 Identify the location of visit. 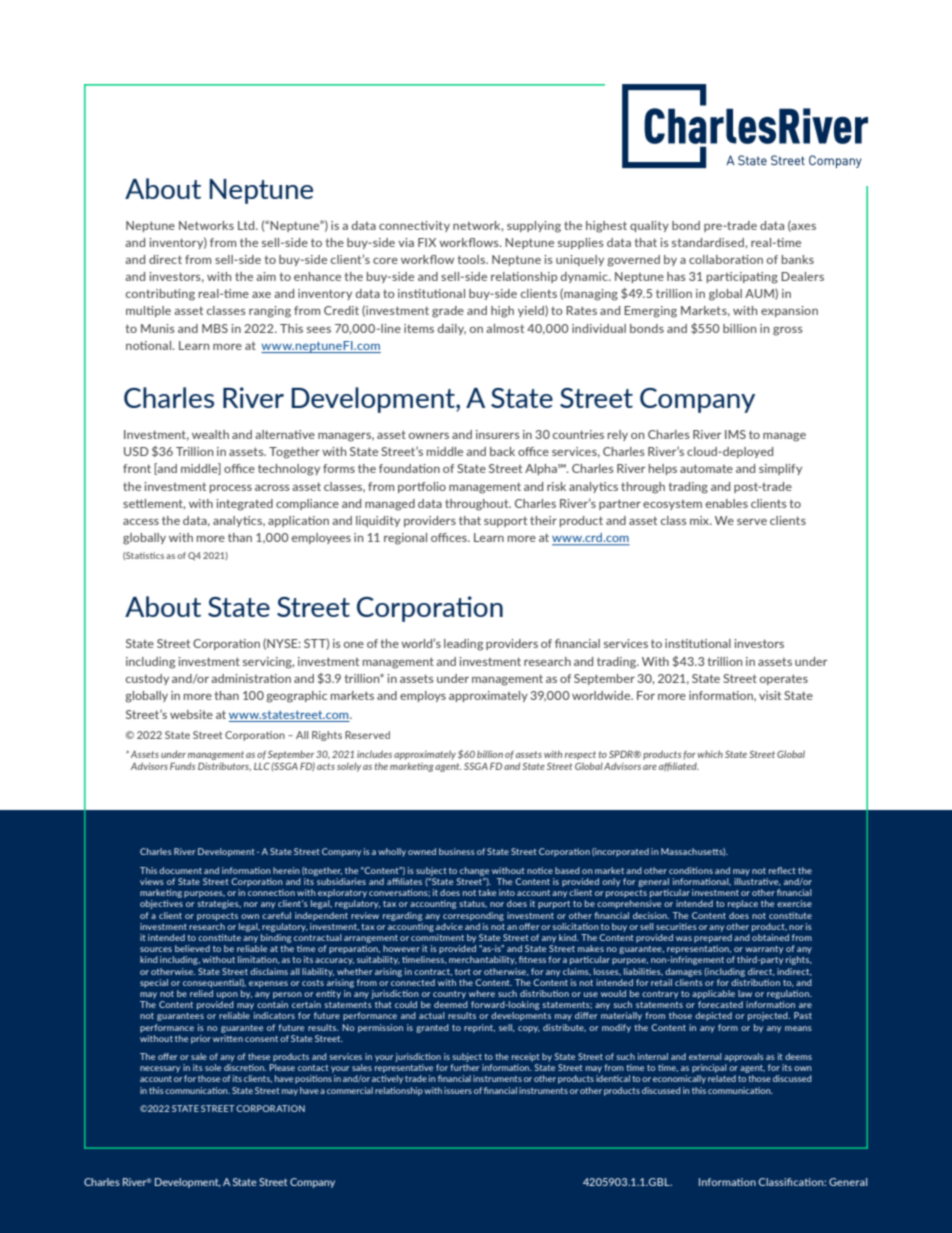
(770, 695).
